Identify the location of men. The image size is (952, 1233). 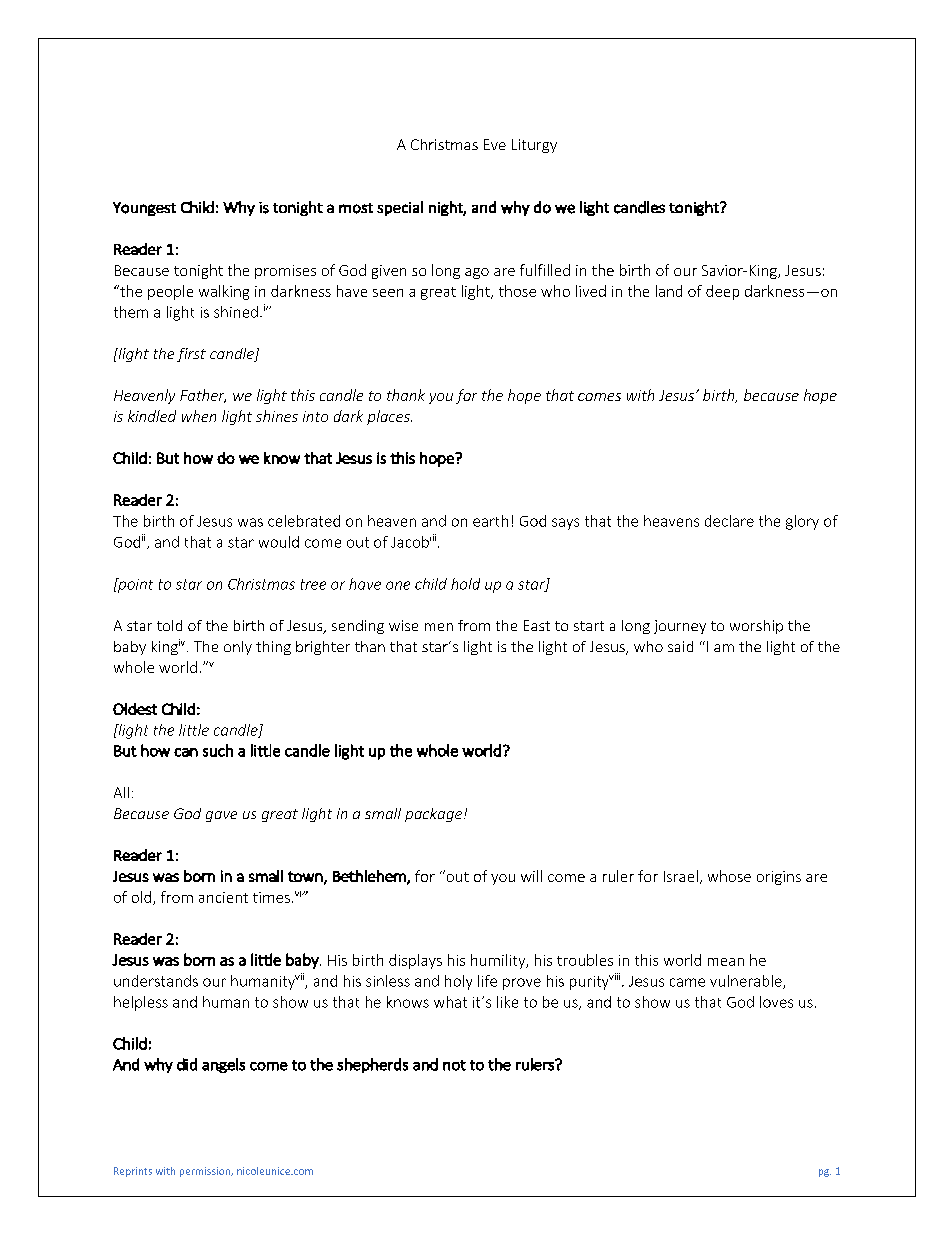
(439, 627).
